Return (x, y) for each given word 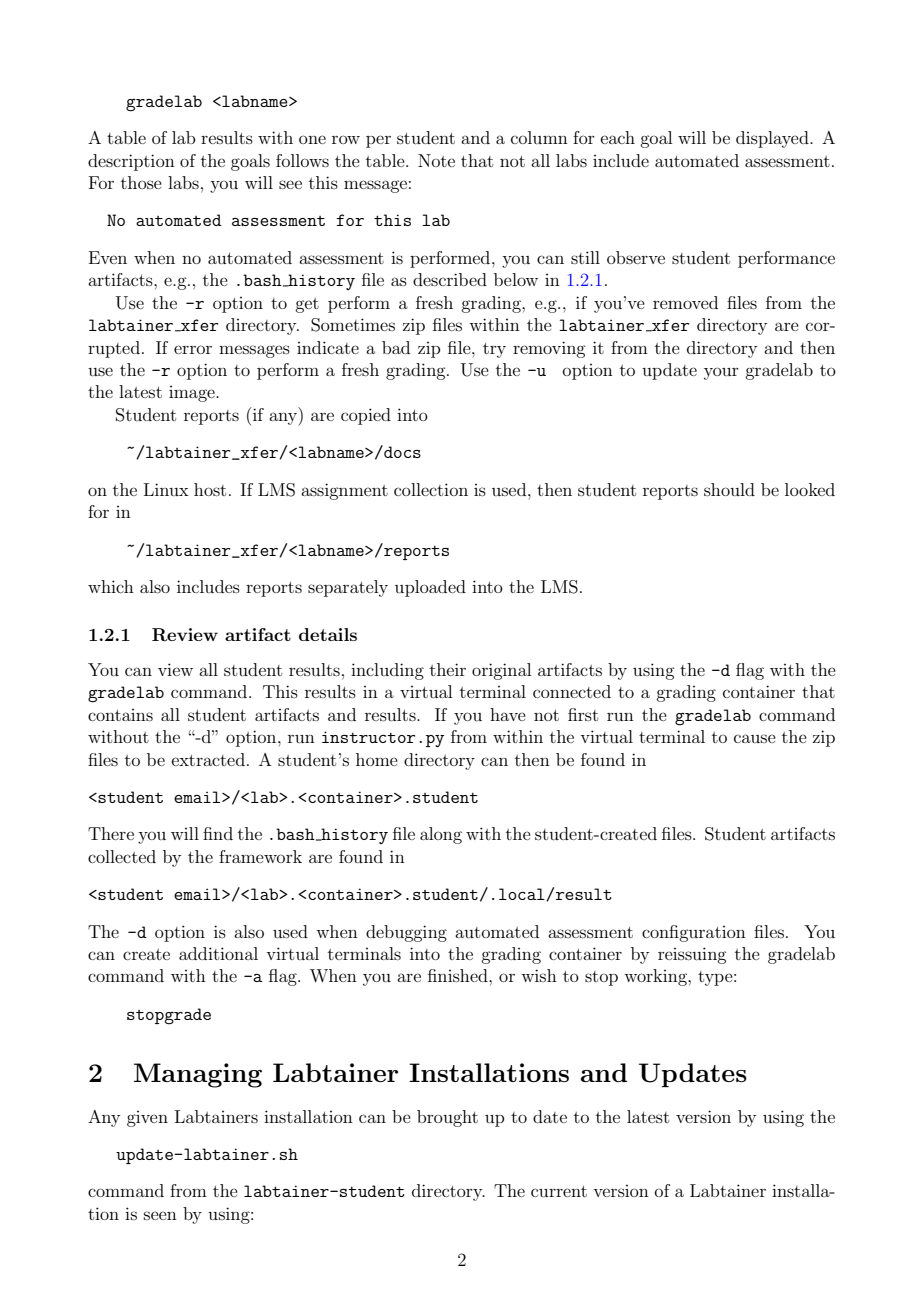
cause (755, 738)
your (721, 373)
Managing (198, 1075)
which (111, 586)
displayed (773, 139)
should (729, 489)
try (494, 350)
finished (459, 975)
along (441, 835)
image (193, 394)
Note (436, 160)
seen (160, 1215)
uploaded (430, 588)
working (656, 977)
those (141, 182)
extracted (208, 759)
